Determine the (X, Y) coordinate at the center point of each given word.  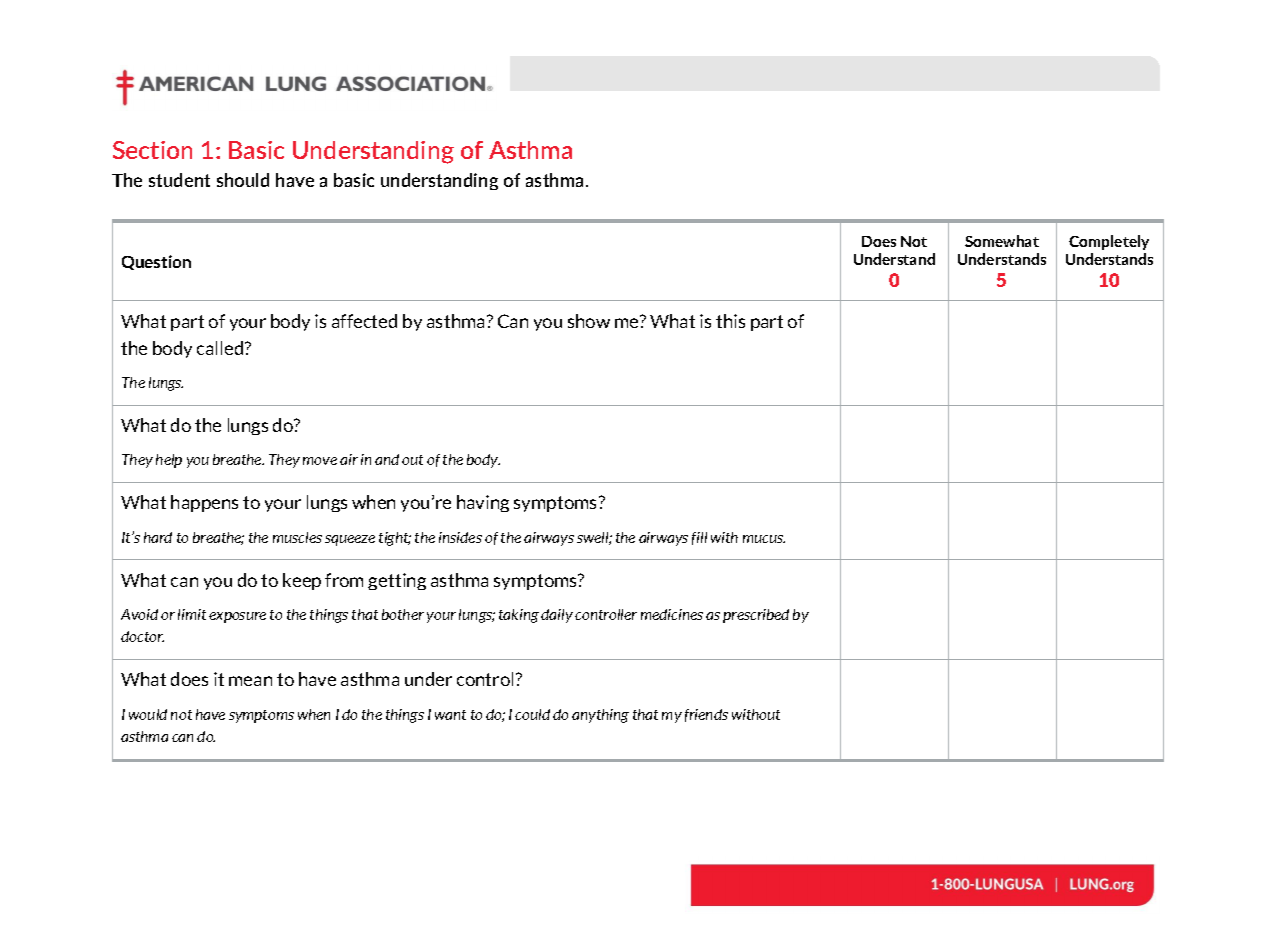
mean (250, 681)
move (320, 461)
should (243, 180)
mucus (764, 539)
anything (600, 716)
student (179, 180)
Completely (1109, 242)
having (483, 503)
